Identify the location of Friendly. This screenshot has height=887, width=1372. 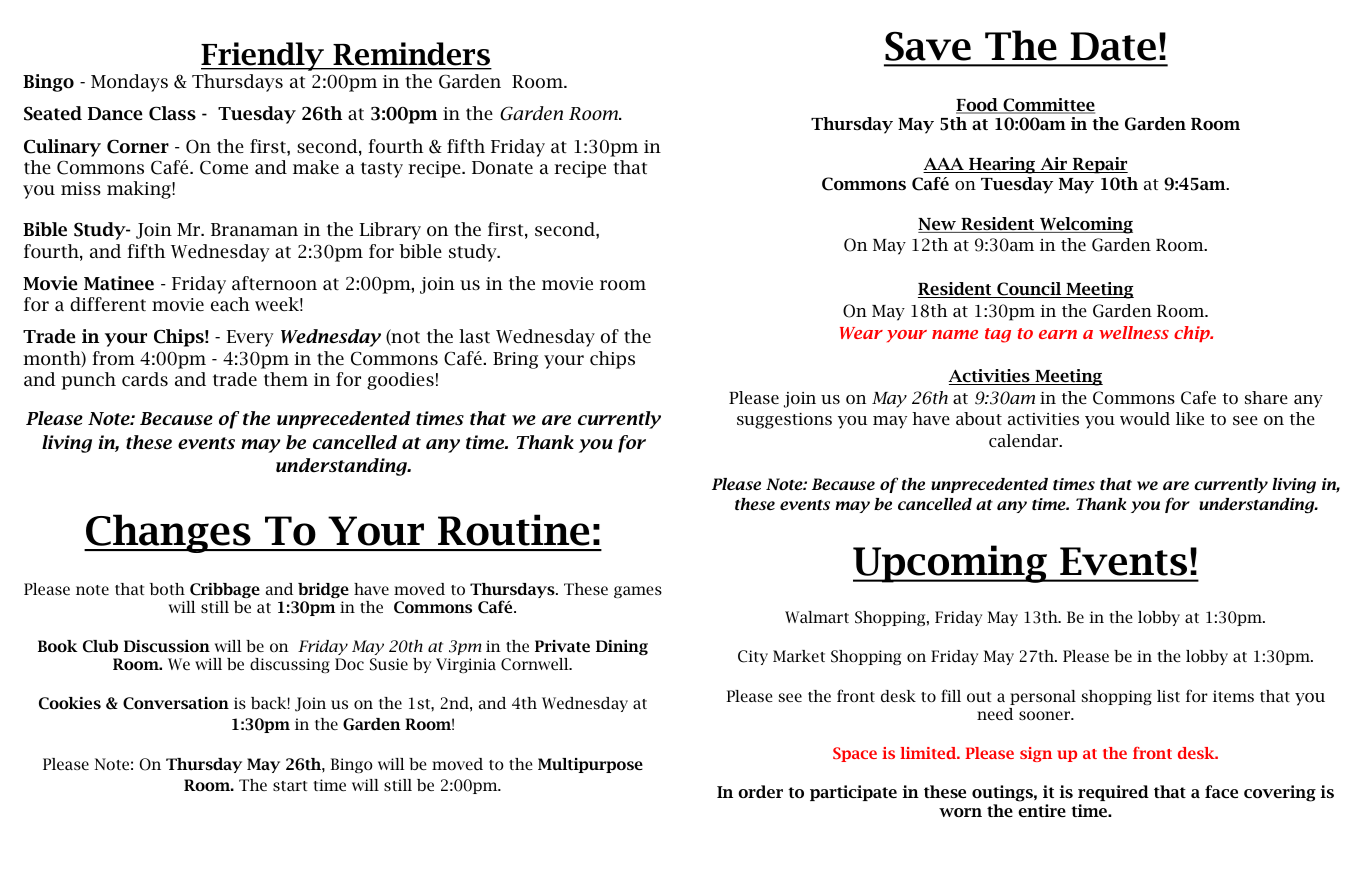
(263, 56).
